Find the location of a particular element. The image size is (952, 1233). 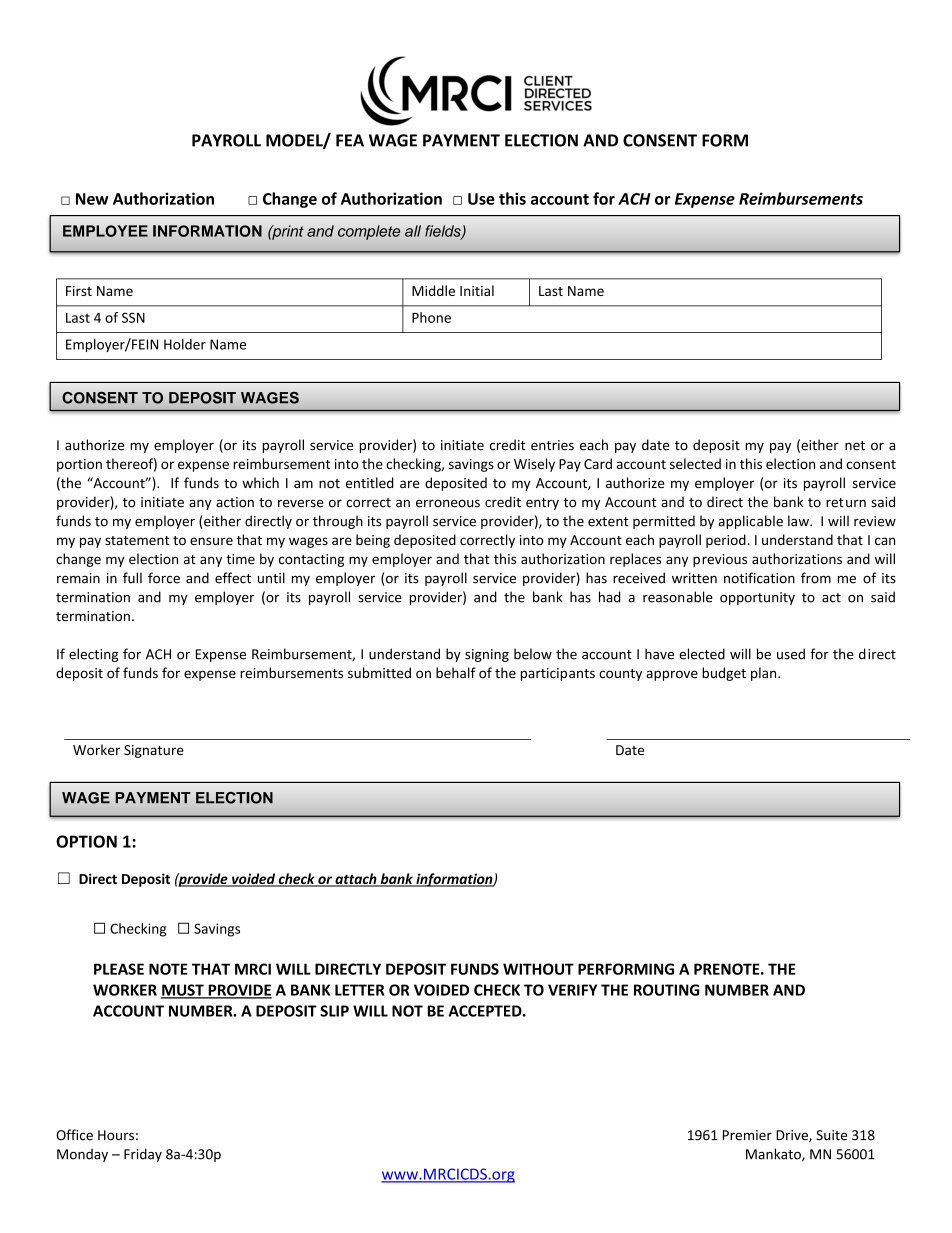

Initial is located at coordinates (477, 290).
